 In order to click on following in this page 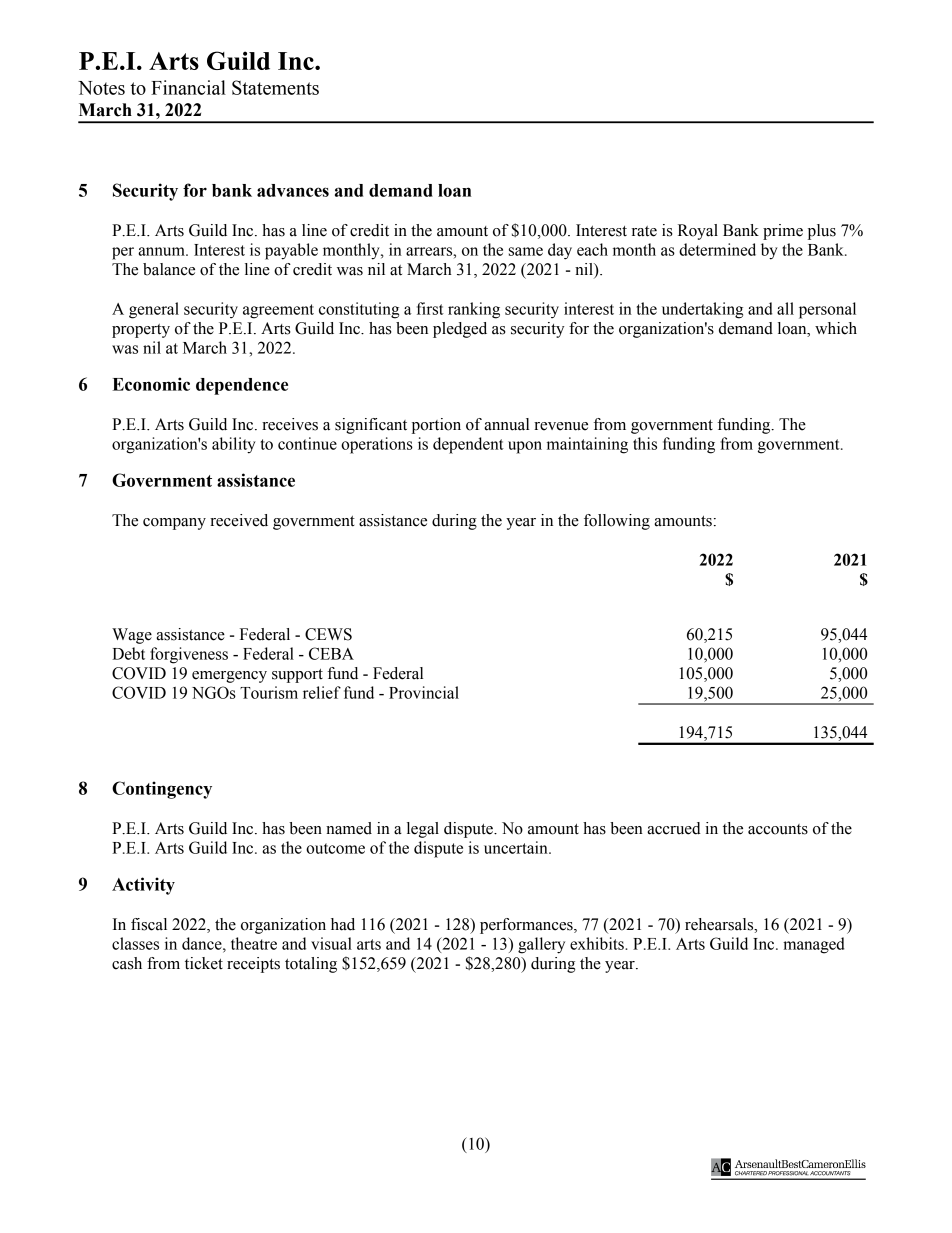, I will do `click(617, 522)`.
